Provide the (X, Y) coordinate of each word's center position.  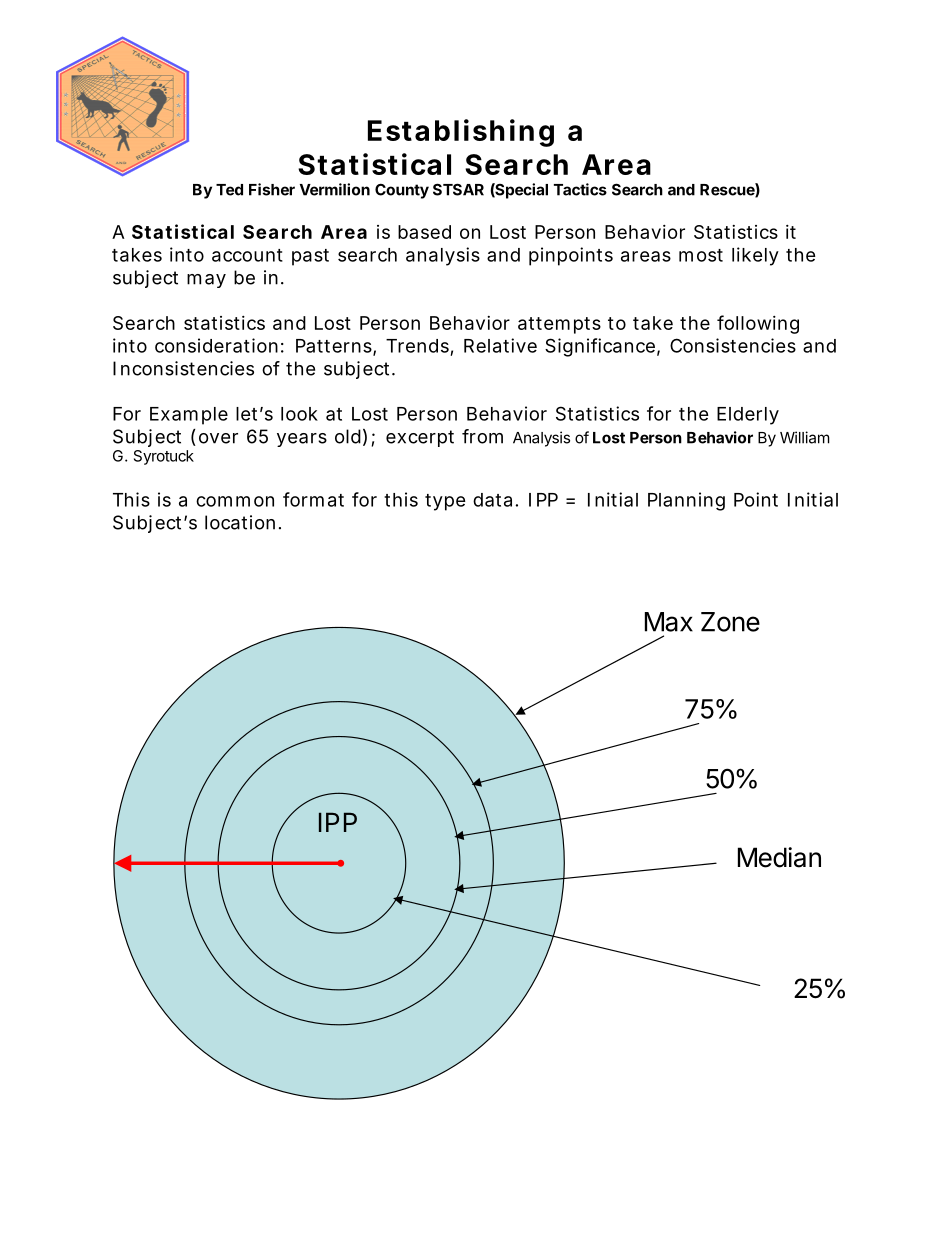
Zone (730, 622)
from (482, 436)
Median (779, 857)
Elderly (748, 416)
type (445, 502)
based (424, 232)
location (240, 522)
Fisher (272, 189)
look (299, 414)
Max (669, 622)
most (701, 255)
